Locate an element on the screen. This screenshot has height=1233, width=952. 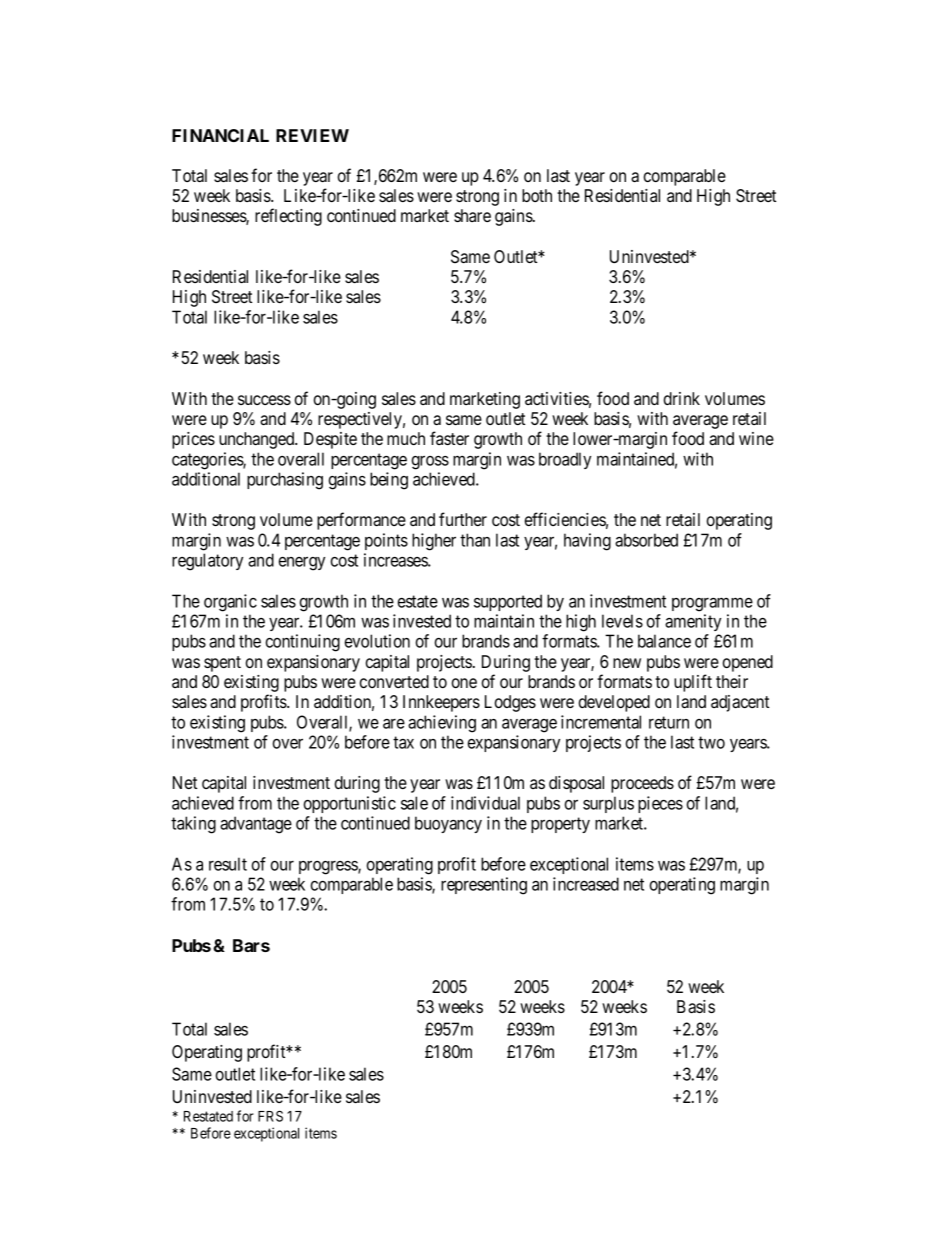
organic is located at coordinates (230, 603).
